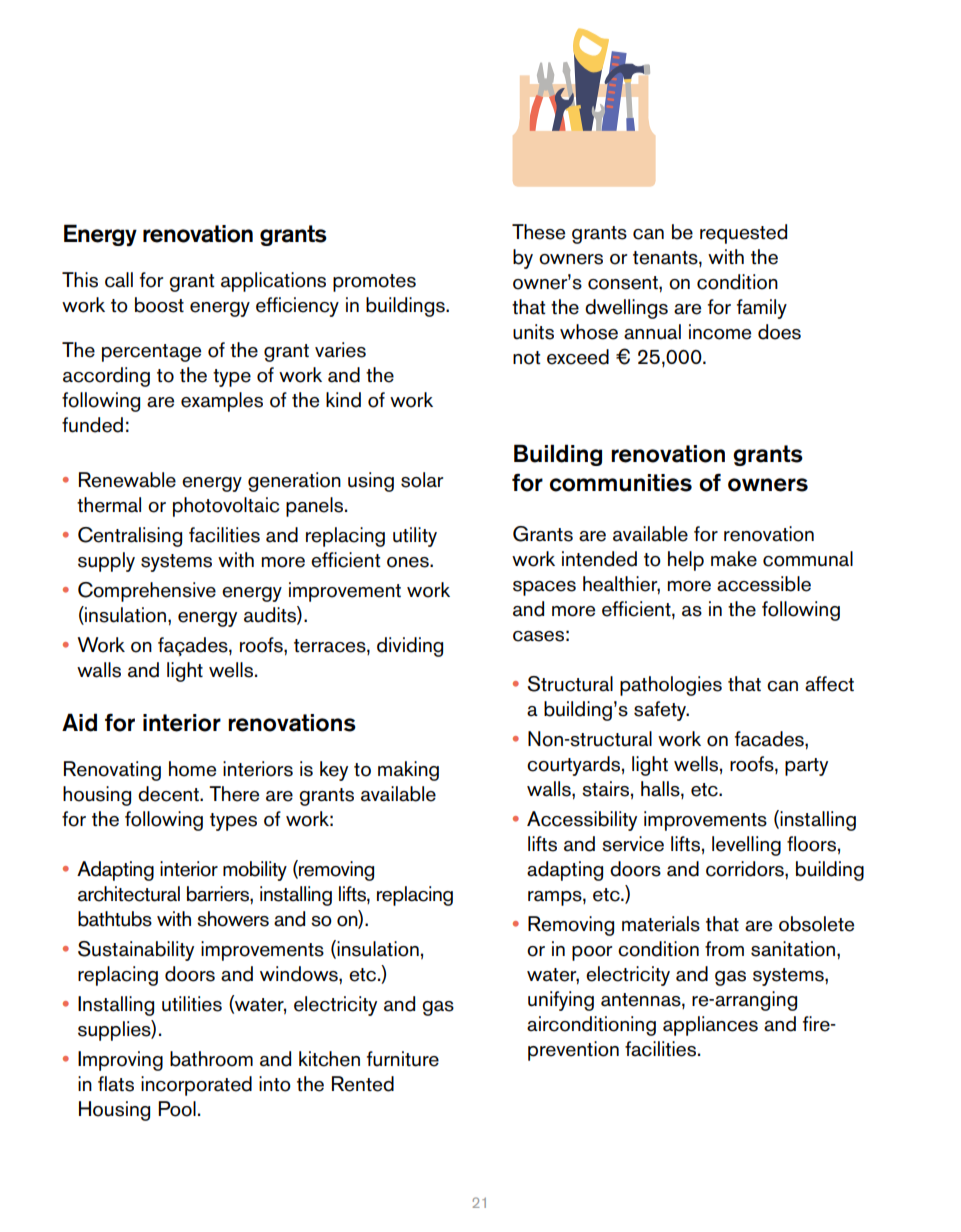  Describe the element at coordinates (119, 280) in the screenshot. I see `call` at that location.
